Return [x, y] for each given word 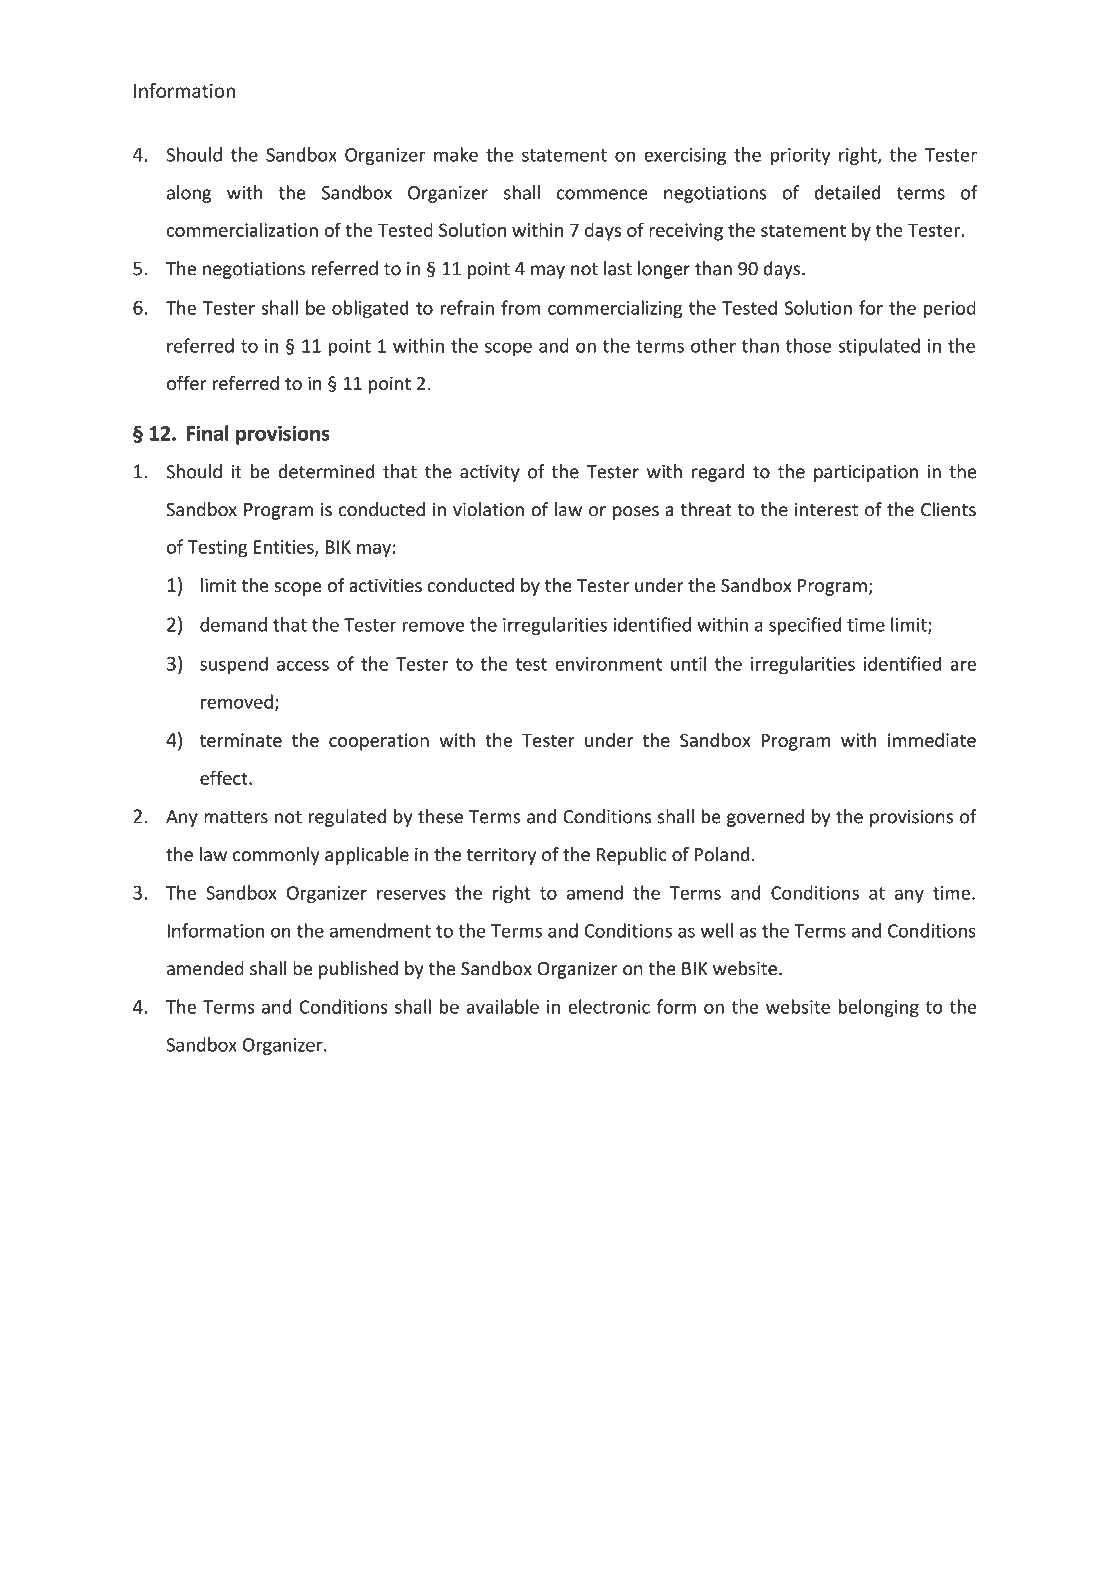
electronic [609, 1006]
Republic [632, 856]
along [189, 194]
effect [225, 777]
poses [636, 513]
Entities [285, 548]
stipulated [879, 347]
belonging [878, 1008]
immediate [932, 740]
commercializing [615, 309]
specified [805, 626]
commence [602, 194]
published [358, 970]
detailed [847, 192]
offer [187, 383]
